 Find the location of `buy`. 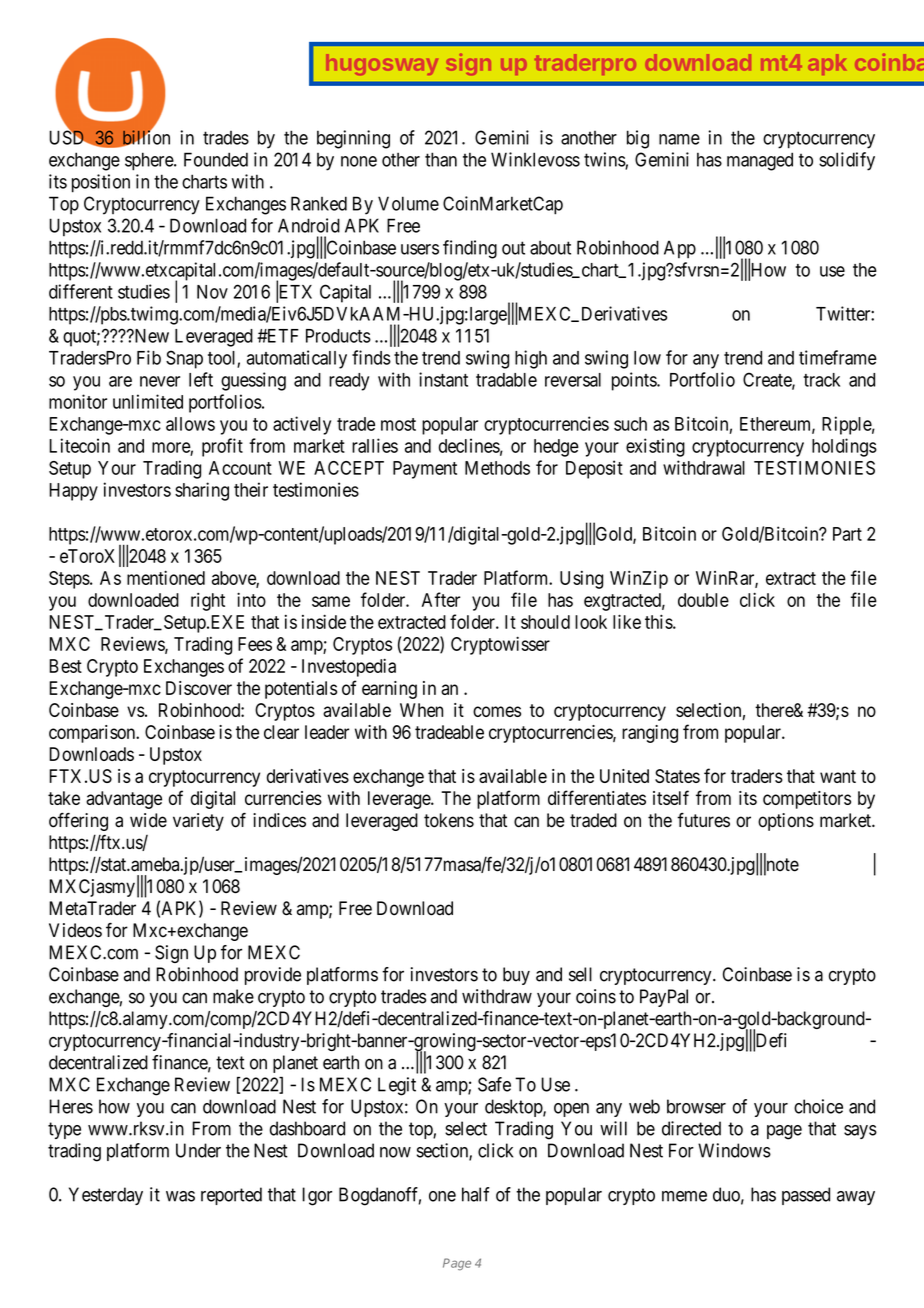

buy is located at coordinates (516, 976).
